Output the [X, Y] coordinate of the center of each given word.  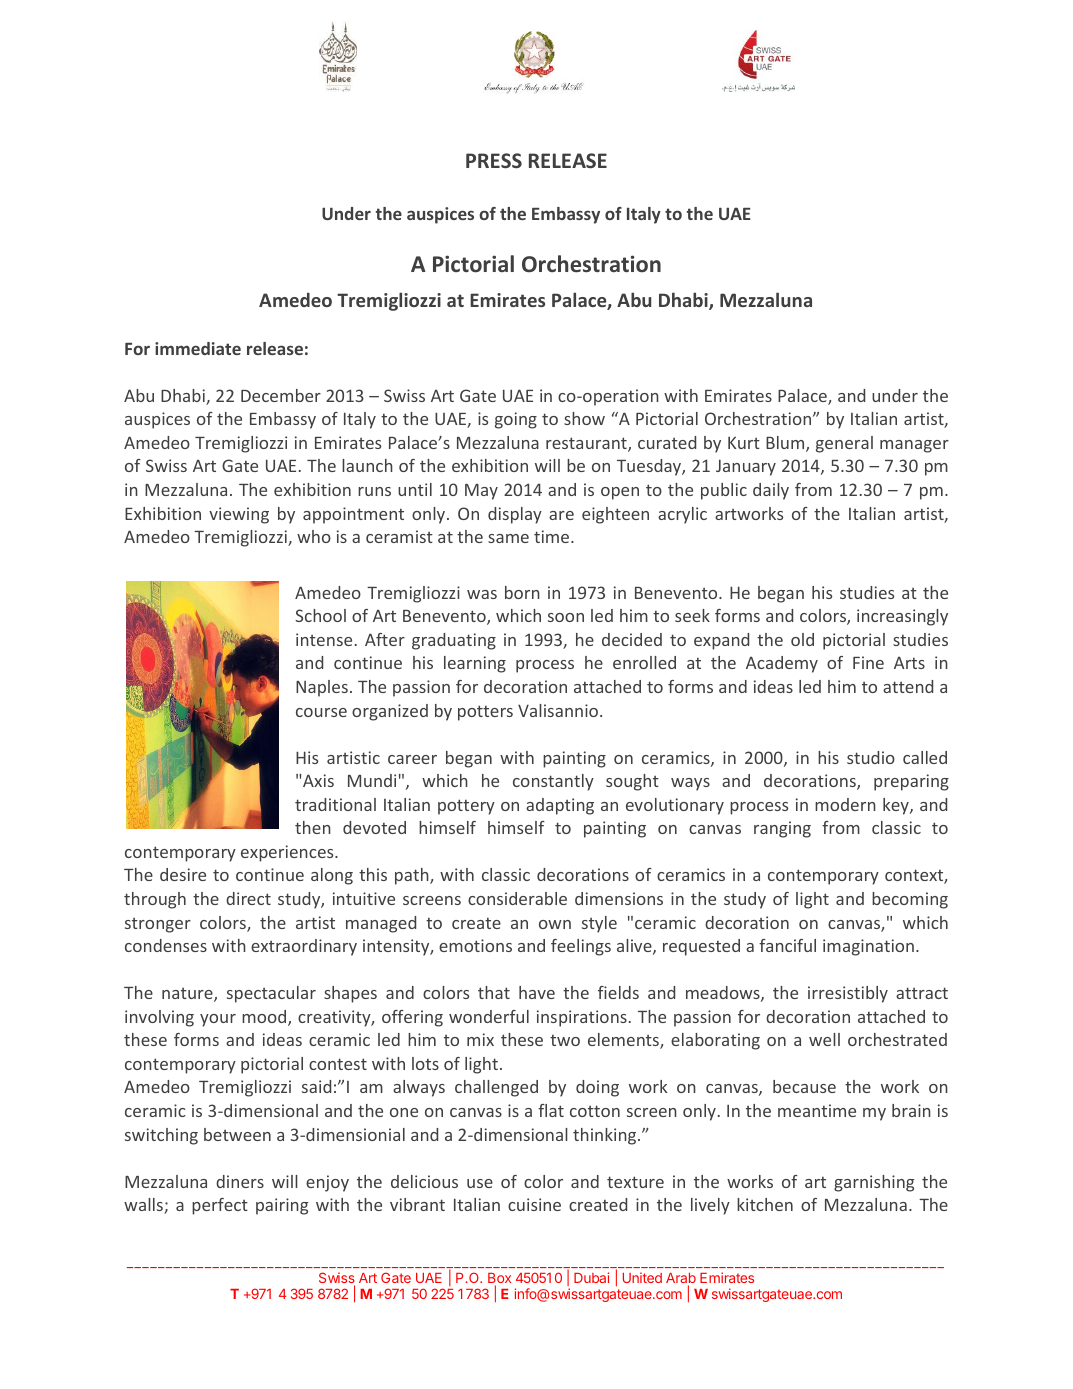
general [844, 444]
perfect [220, 1206]
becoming [910, 900]
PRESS [494, 160]
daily [771, 491]
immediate [198, 348]
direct [248, 898]
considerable [517, 898]
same [508, 538]
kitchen [765, 1204]
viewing [239, 515]
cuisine [534, 1204]
